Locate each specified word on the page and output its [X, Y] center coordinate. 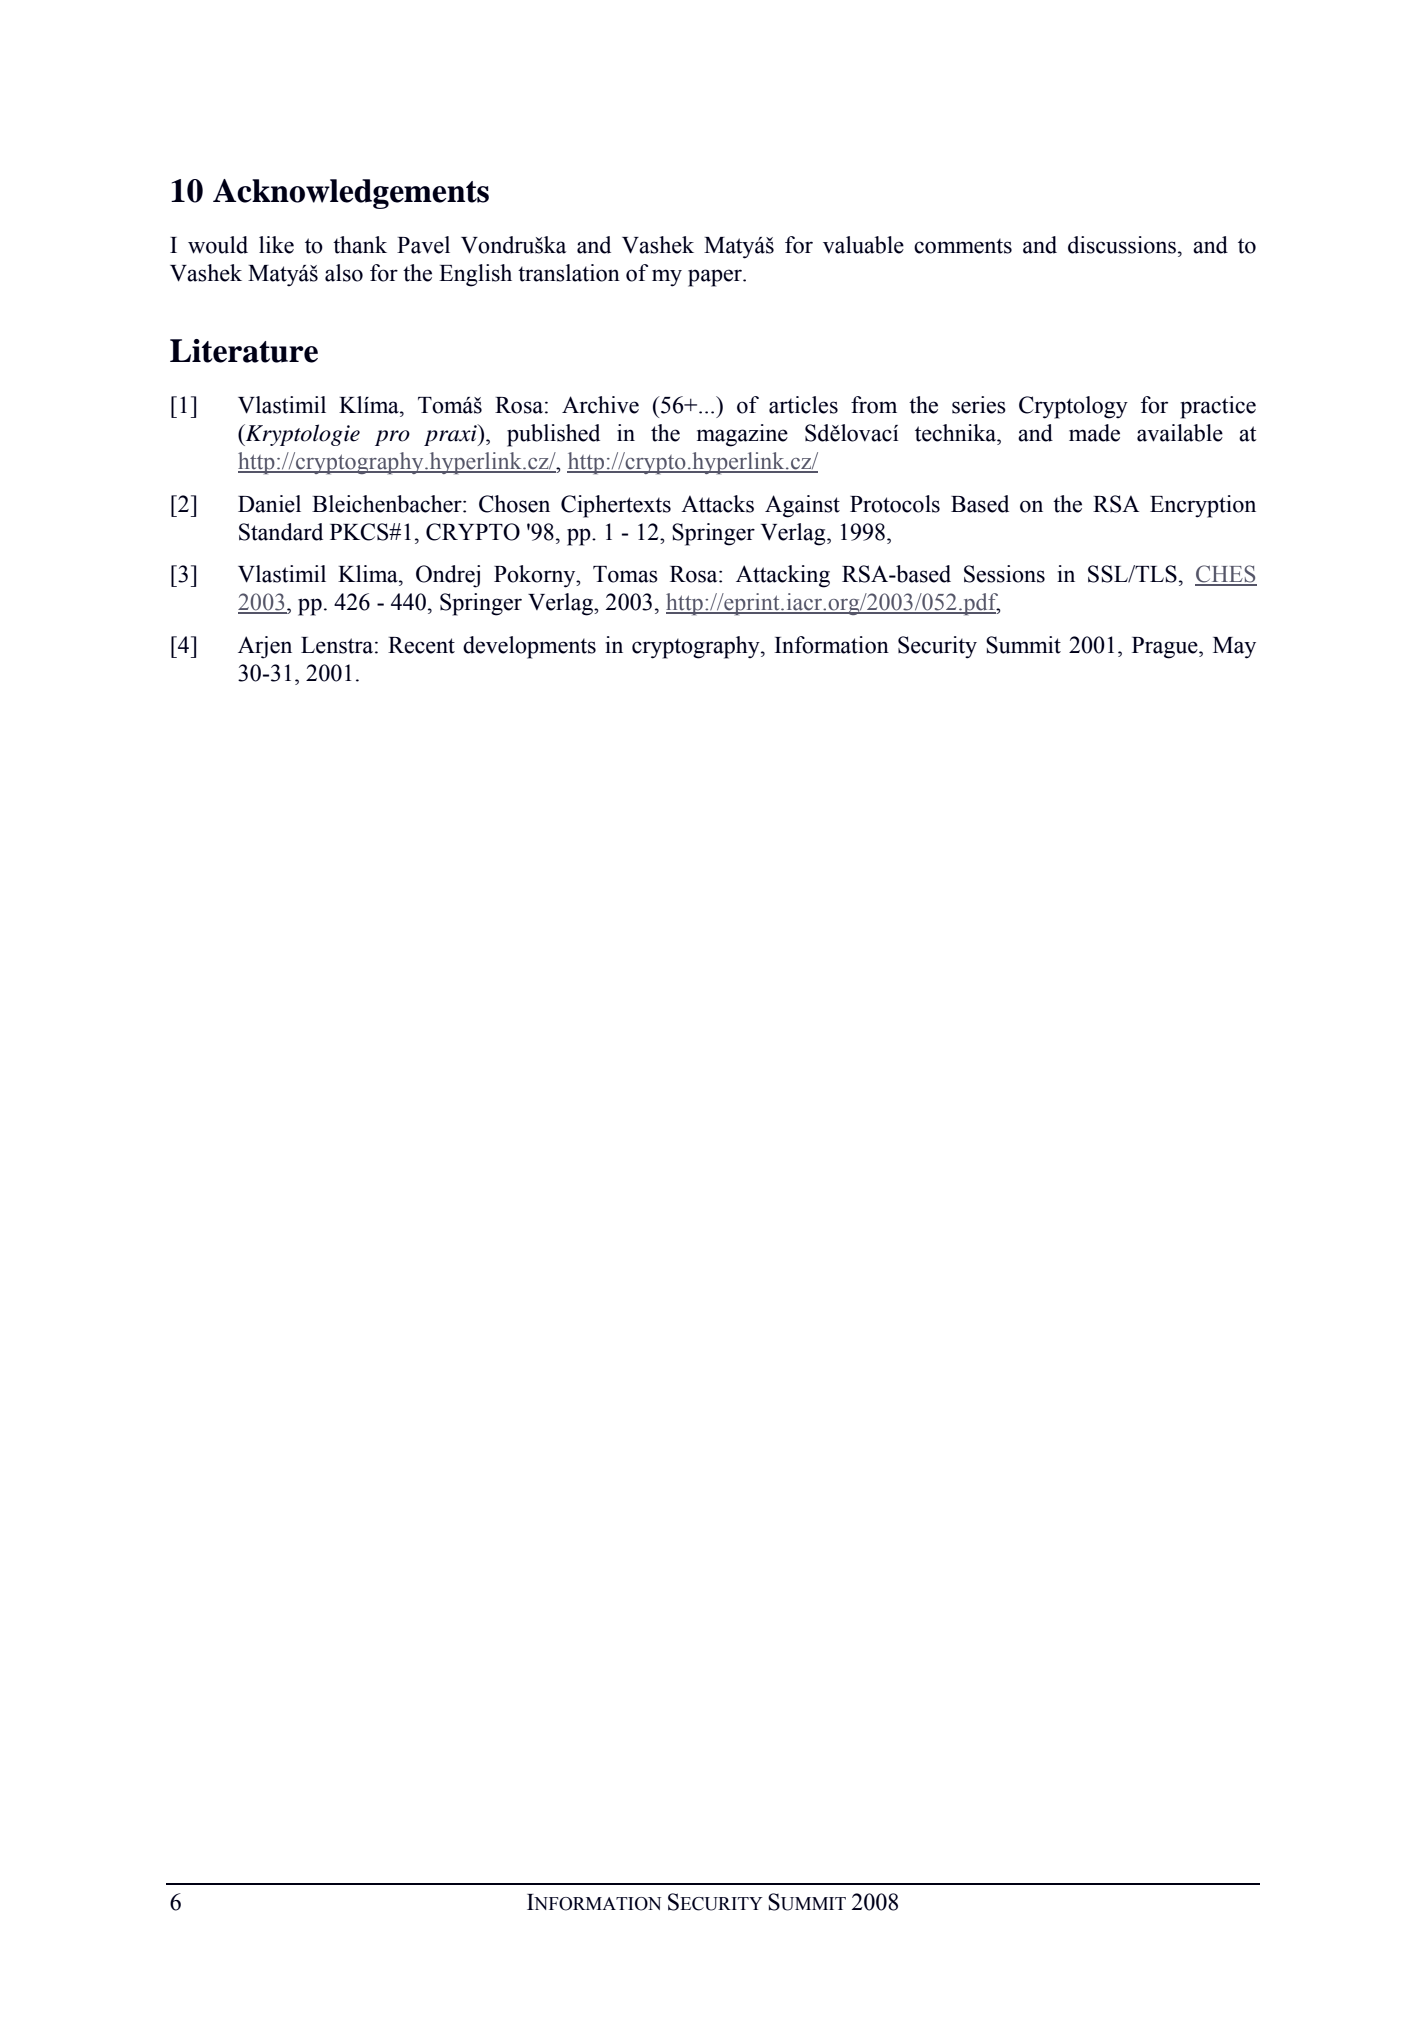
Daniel [269, 504]
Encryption [1203, 506]
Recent [421, 645]
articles [803, 405]
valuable [863, 245]
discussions [1123, 245]
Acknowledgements [351, 194]
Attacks [717, 504]
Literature [244, 351]
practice [1218, 407]
